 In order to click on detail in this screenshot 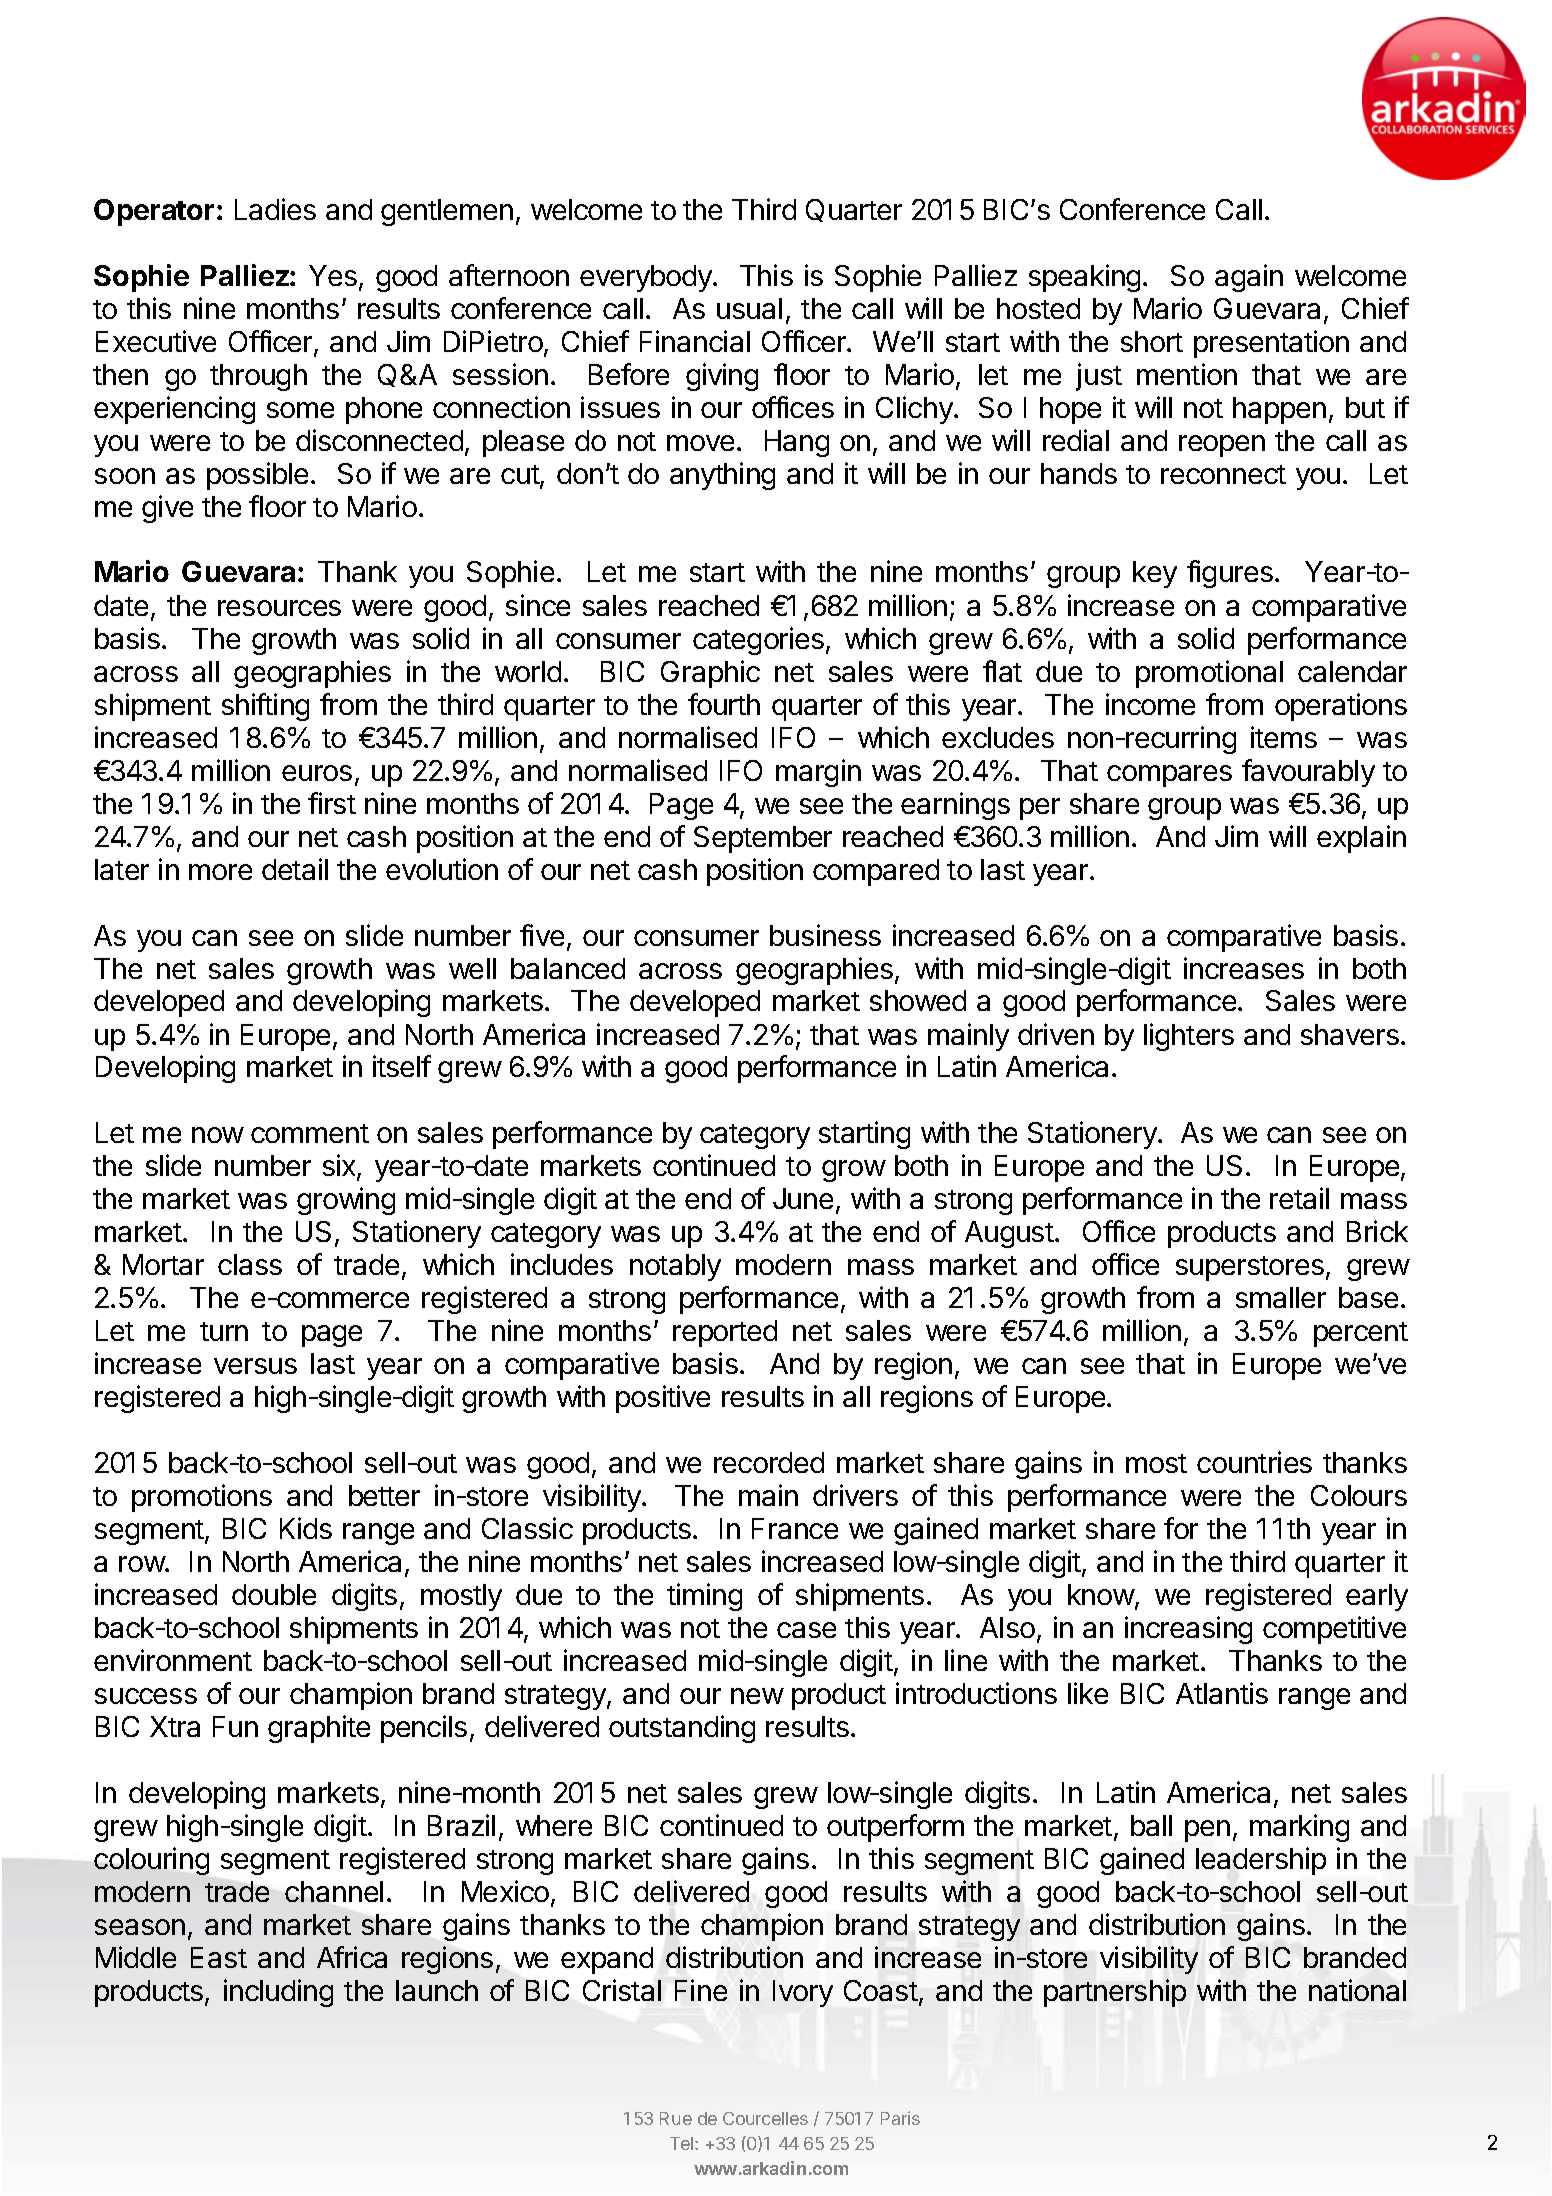, I will do `click(295, 869)`.
